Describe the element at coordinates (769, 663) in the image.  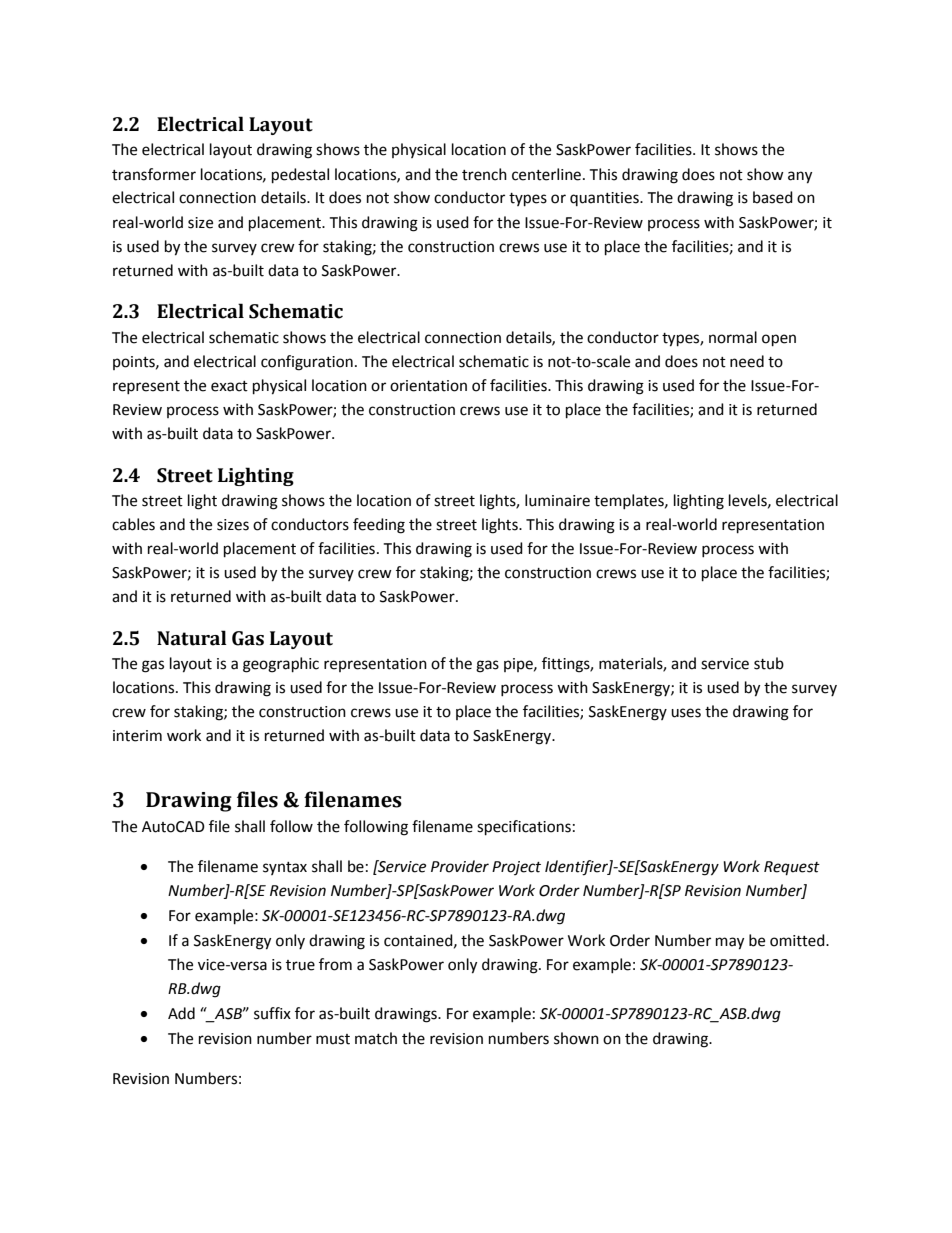
I see `stub` at that location.
